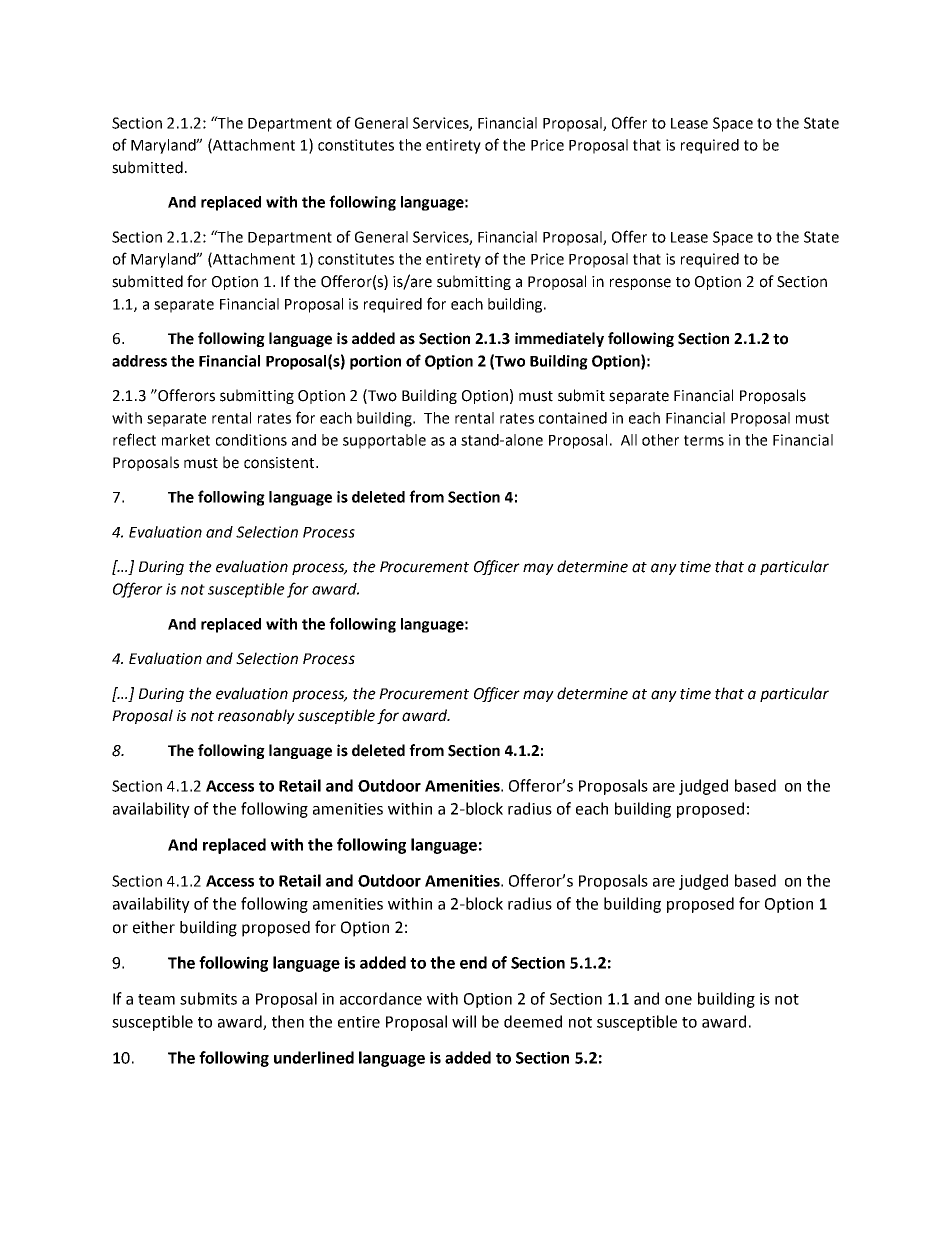 Image resolution: width=952 pixels, height=1233 pixels. Describe the element at coordinates (640, 284) in the screenshot. I see `response` at that location.
